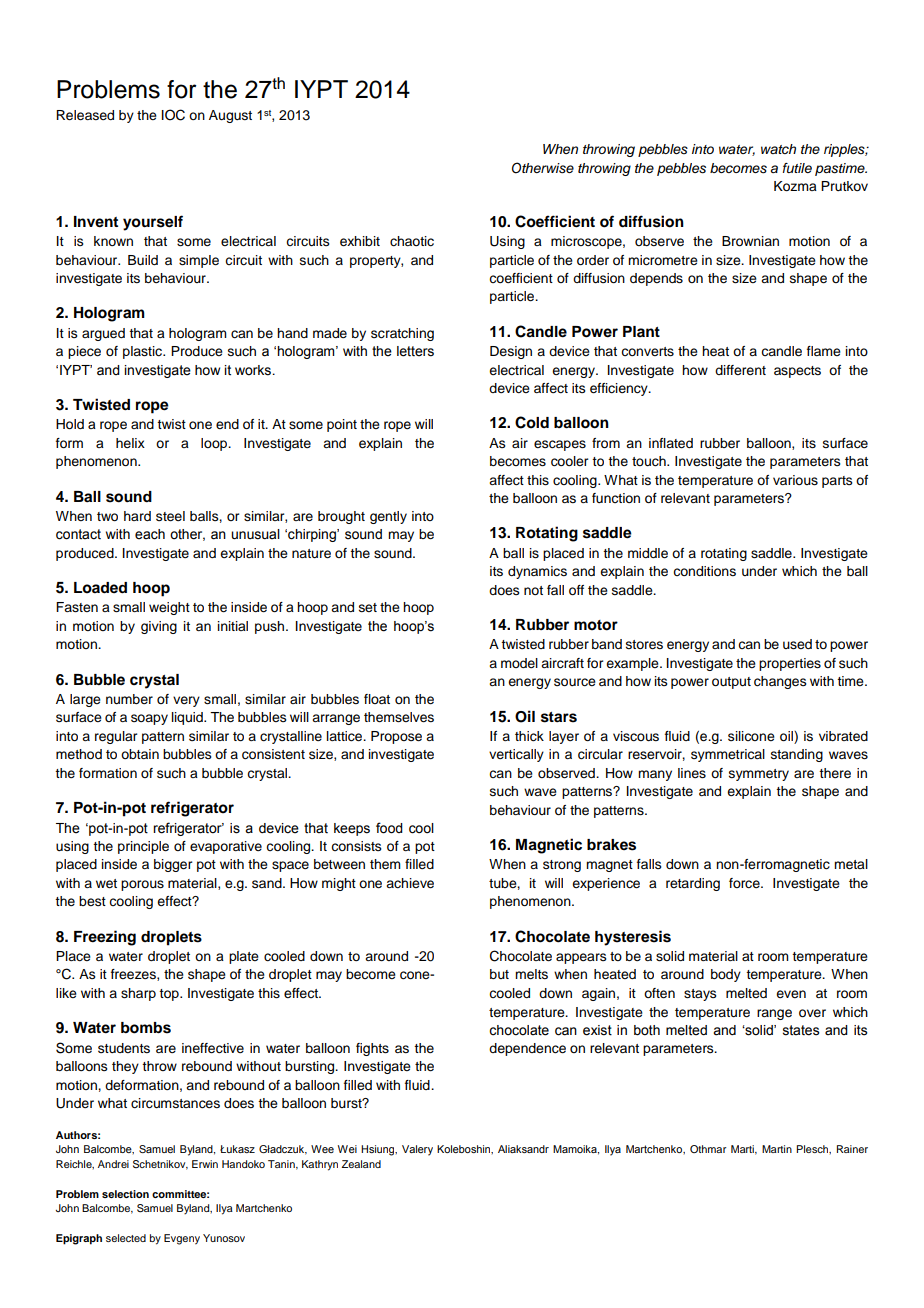 The height and width of the page is (1308, 924). I want to click on selection, so click(125, 1194).
